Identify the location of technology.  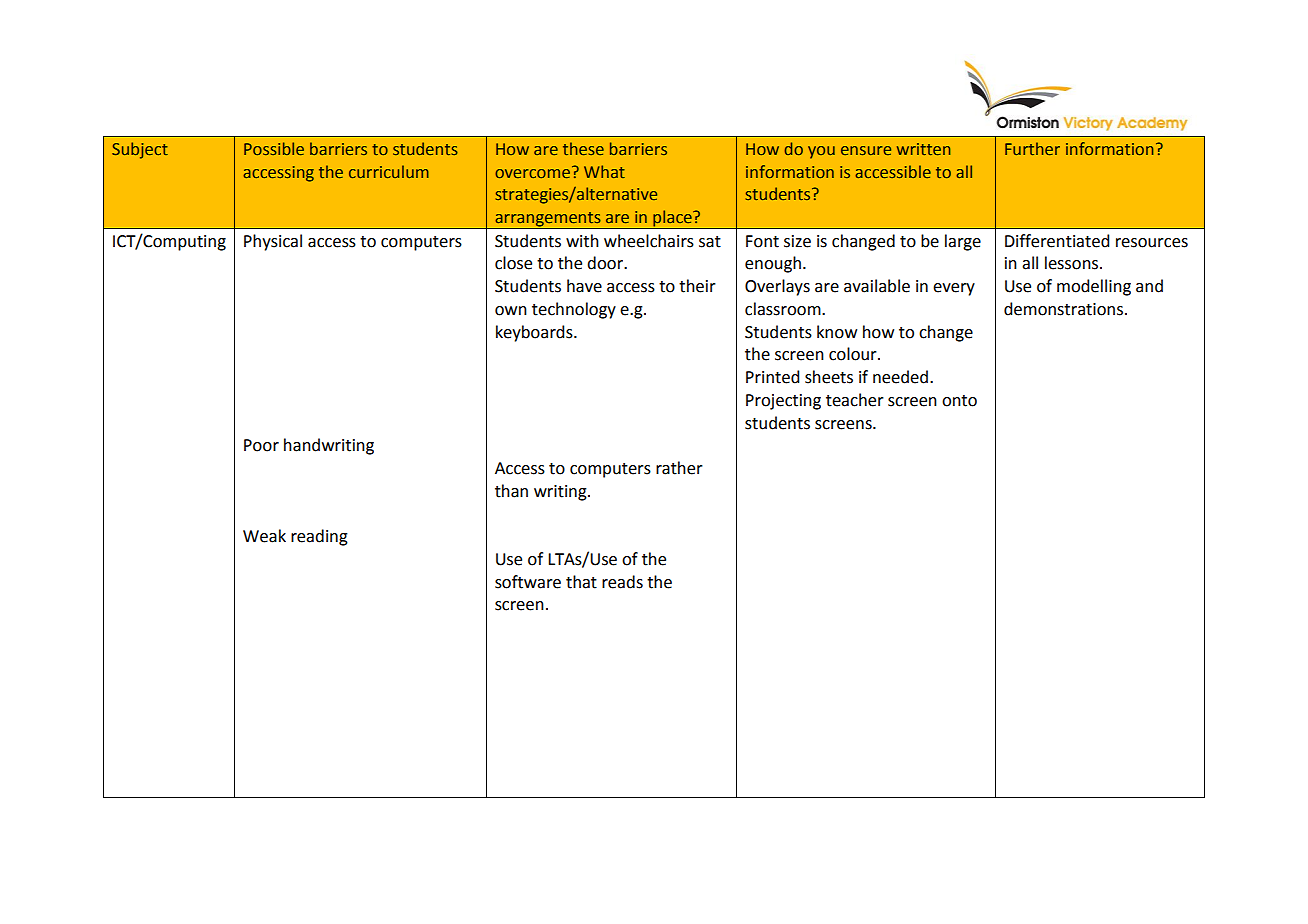
(574, 310).
